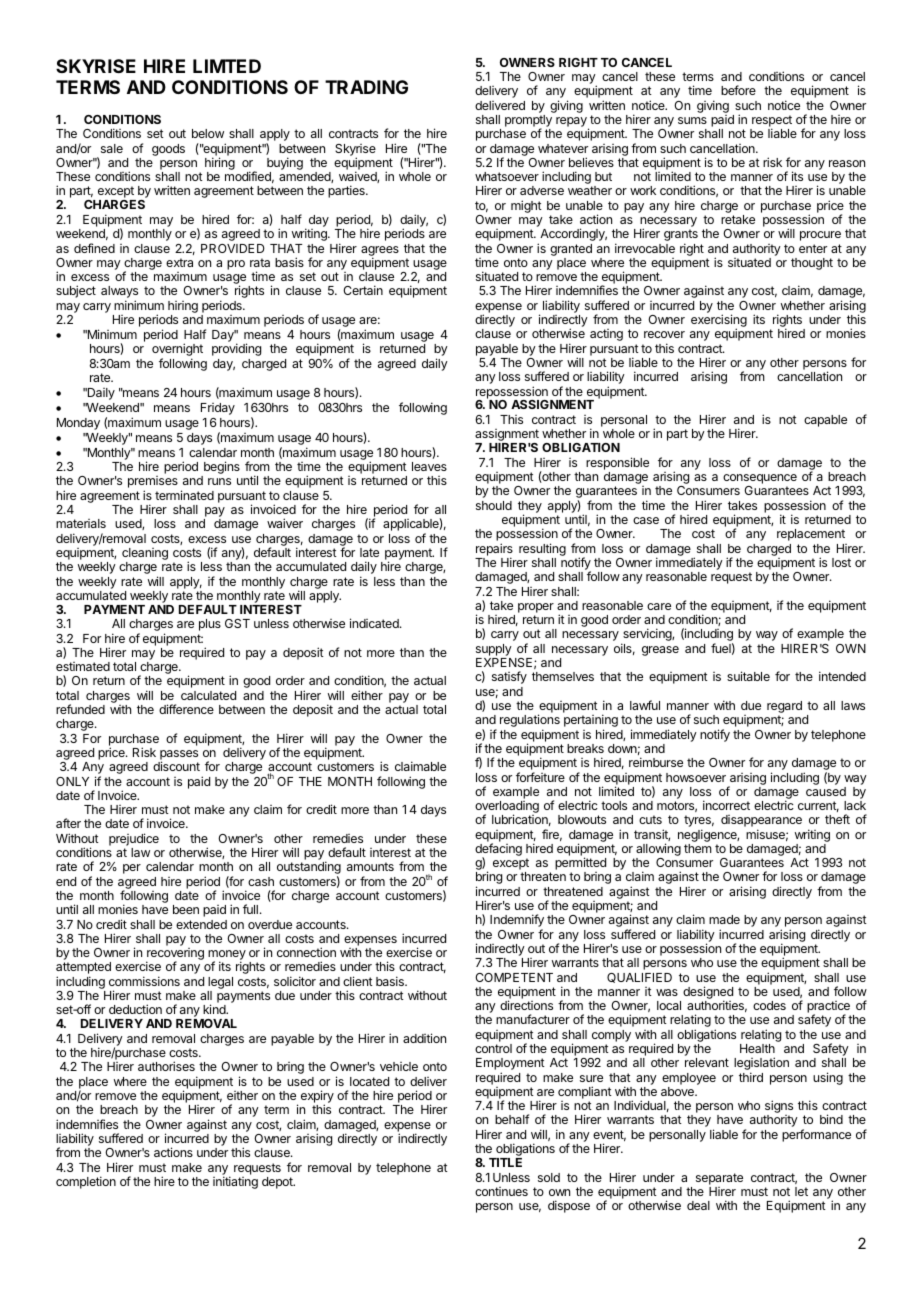 This document has width=924, height=1308. Describe the element at coordinates (177, 351) in the document. I see `overnight` at that location.
